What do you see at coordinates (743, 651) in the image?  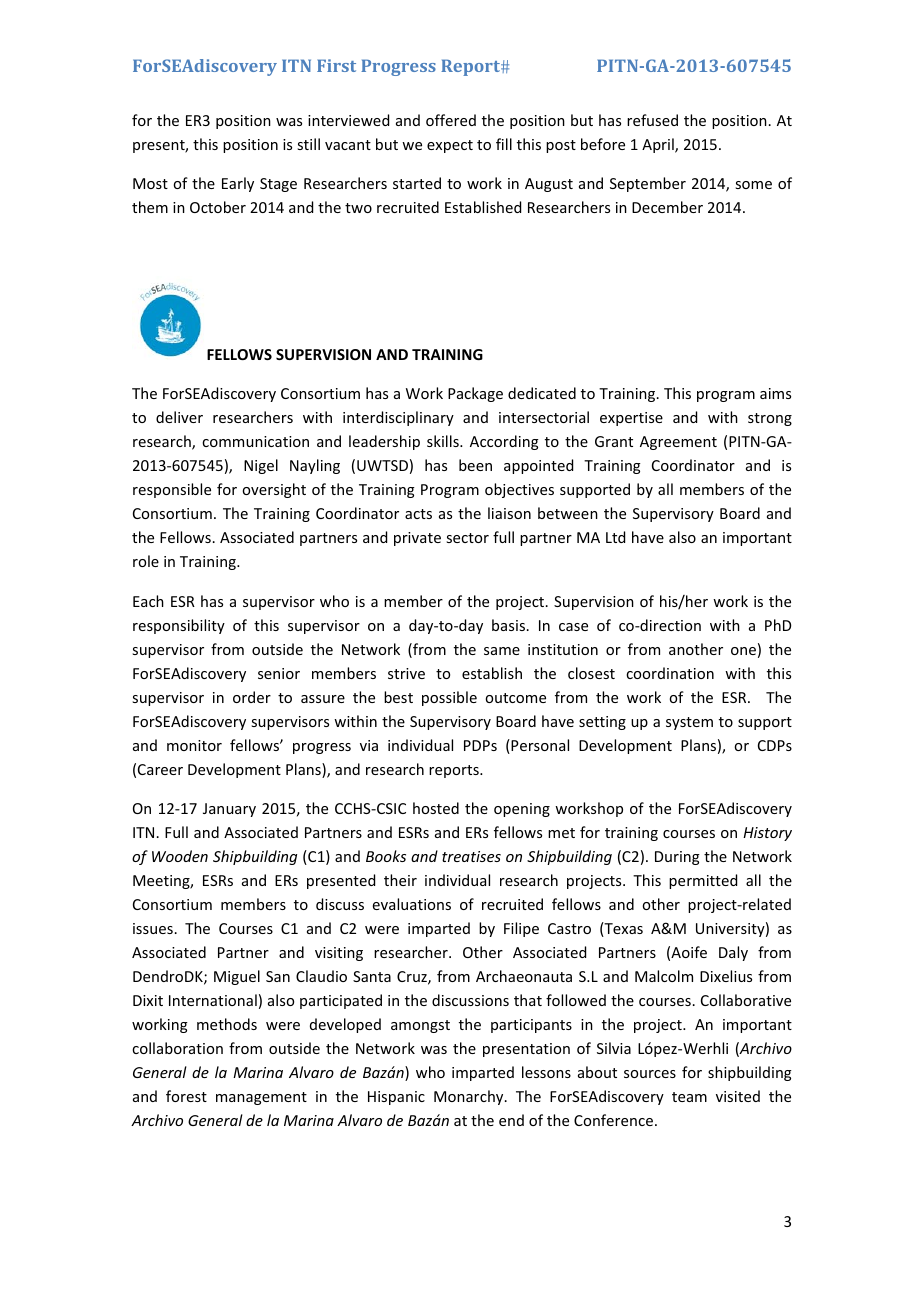 I see `one` at bounding box center [743, 651].
